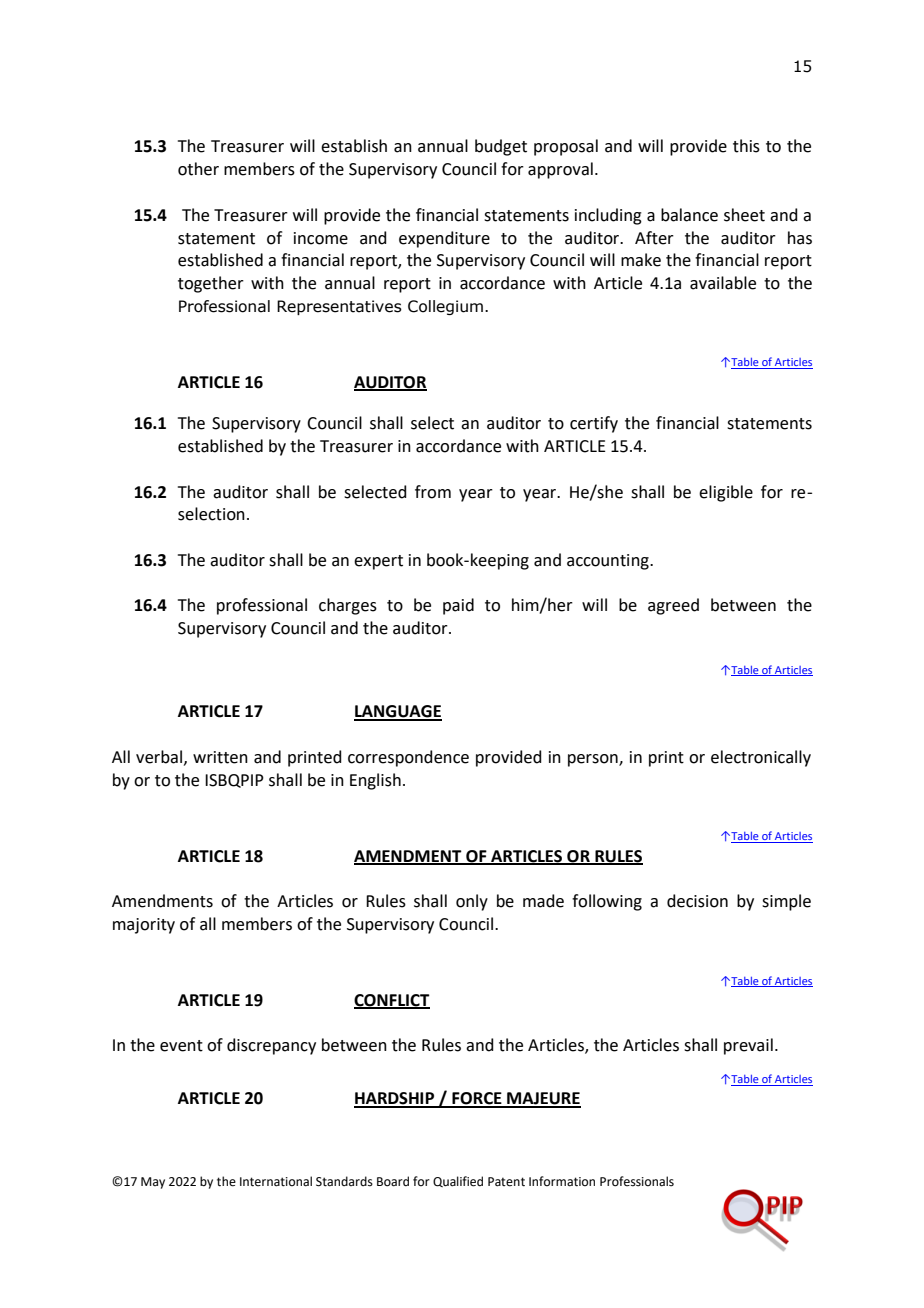 This screenshot has height=1308, width=924. I want to click on other, so click(198, 169).
